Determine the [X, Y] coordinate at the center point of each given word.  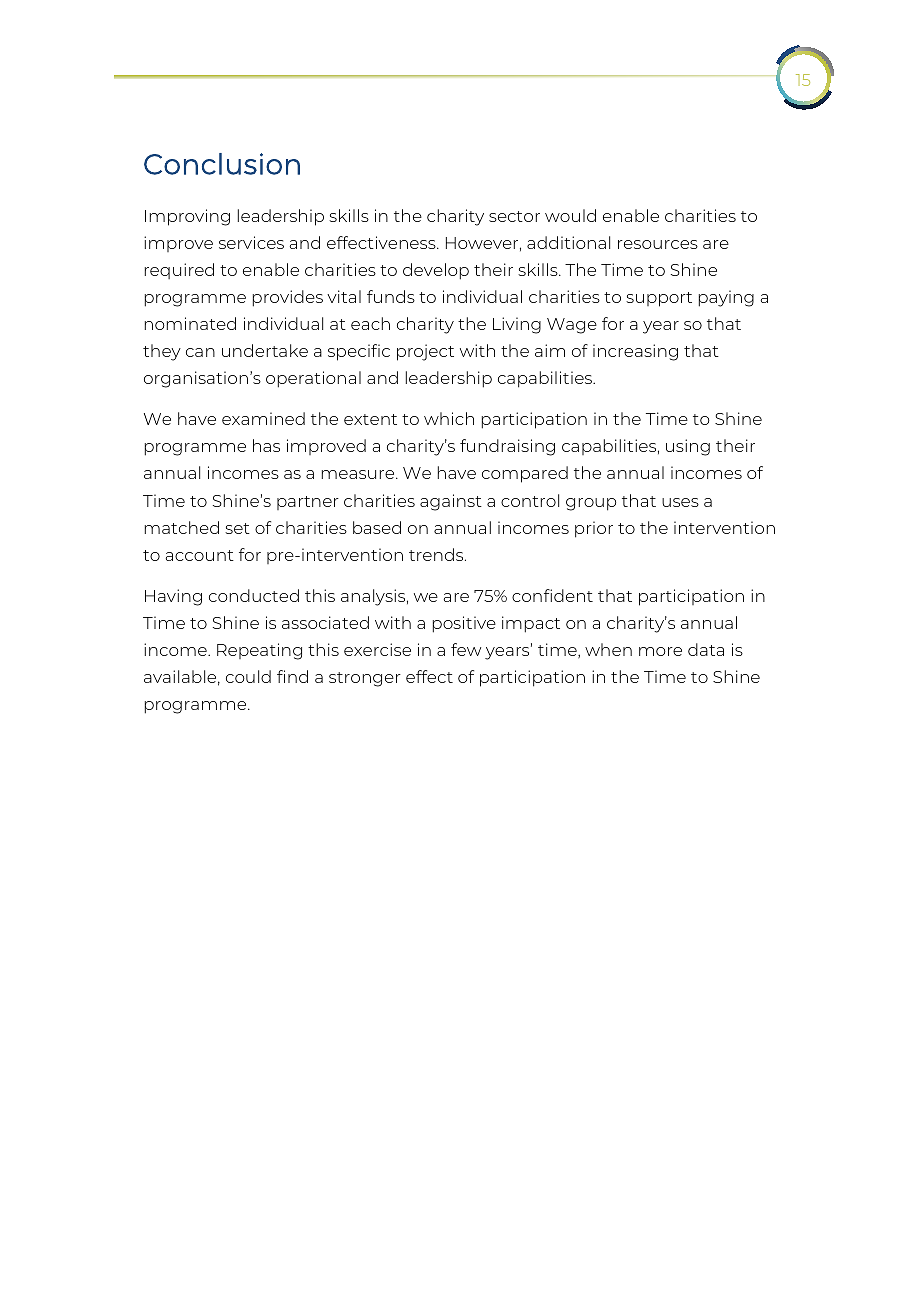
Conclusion [222, 164]
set [237, 528]
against [451, 502]
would [570, 215]
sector [514, 216]
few [466, 649]
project [425, 352]
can [200, 352]
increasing [635, 352]
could [248, 676]
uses [680, 502]
